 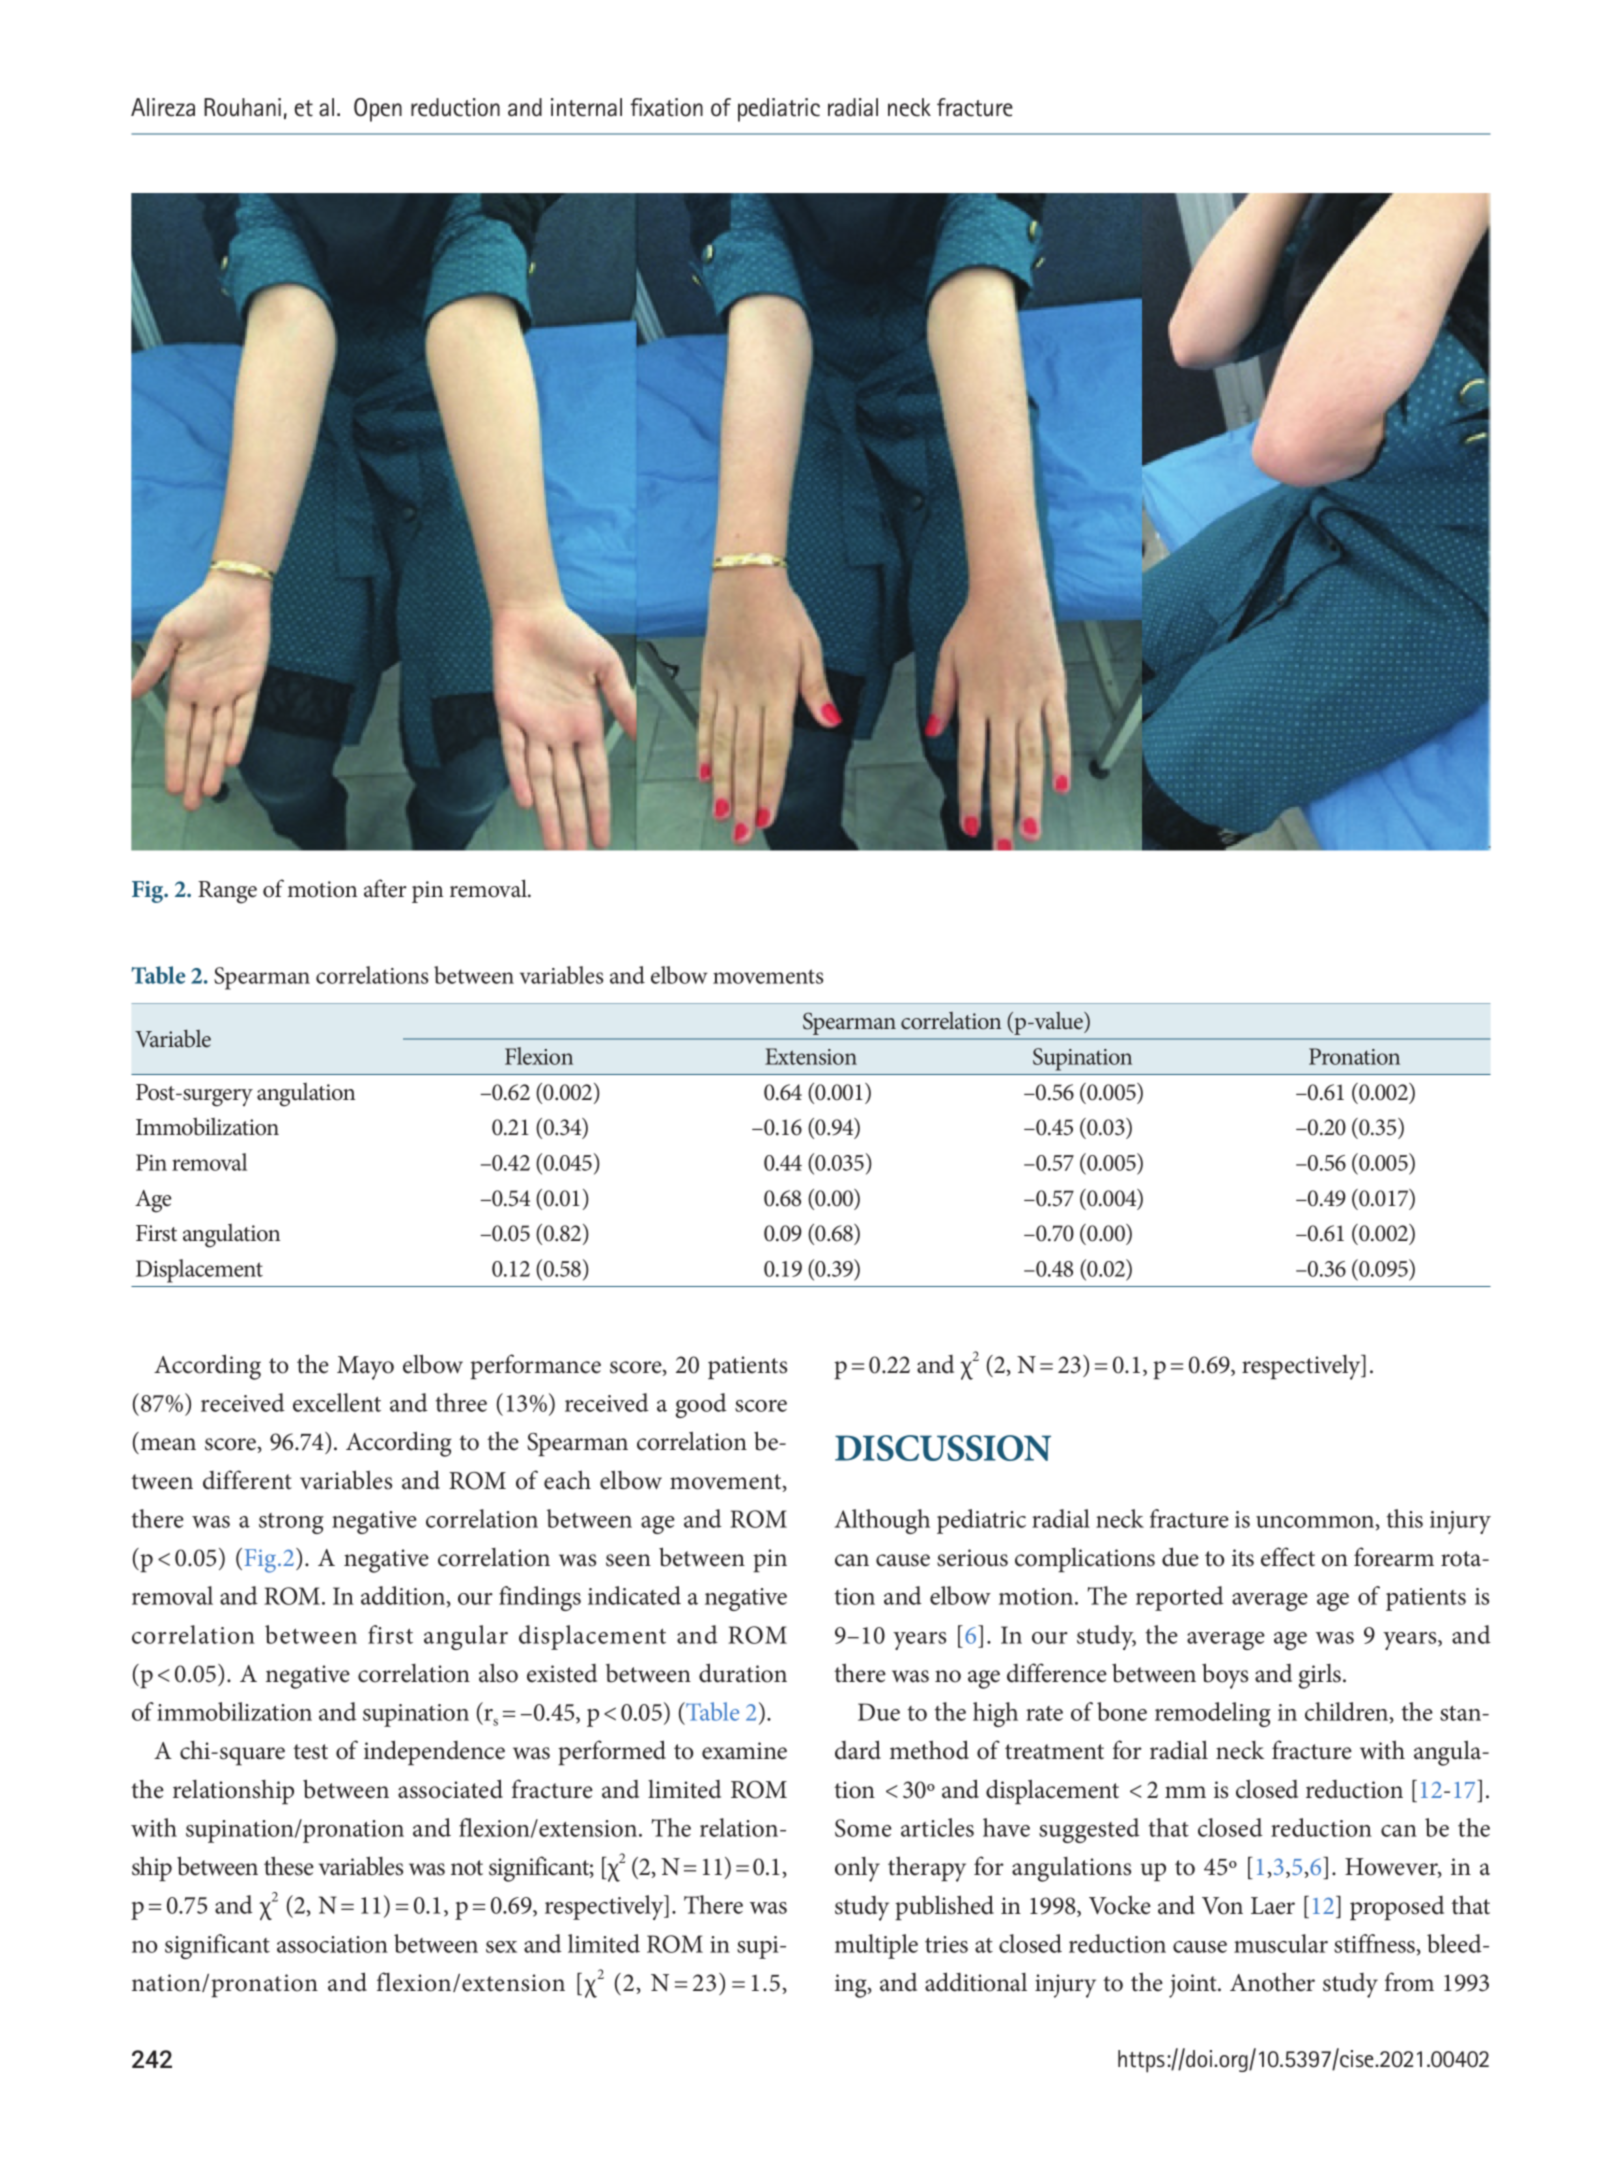 What do you see at coordinates (242, 107) in the page?
I see `Rouhani` at bounding box center [242, 107].
